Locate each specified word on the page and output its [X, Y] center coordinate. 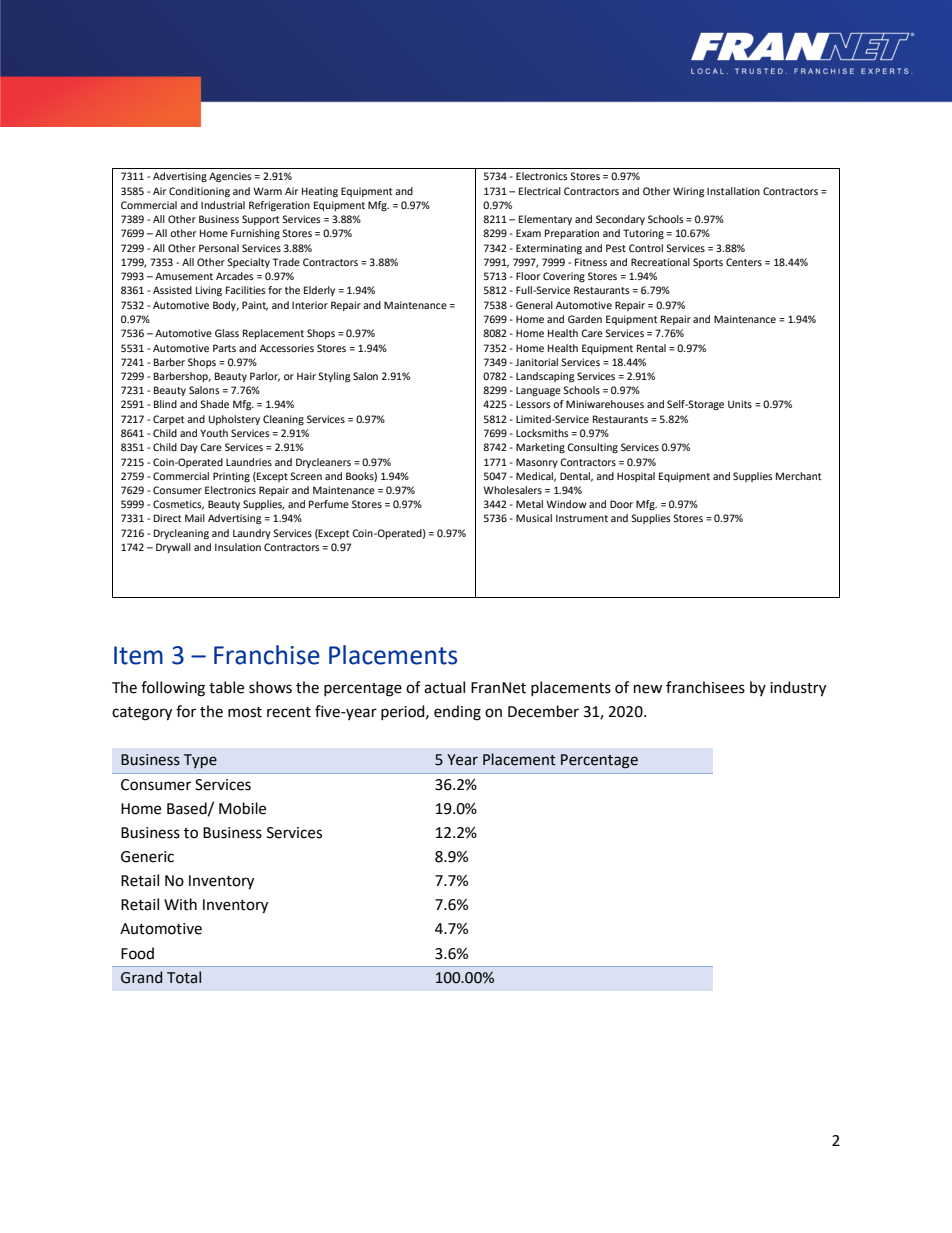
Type [200, 761]
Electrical [540, 191]
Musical [534, 518]
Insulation [238, 547]
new [648, 689]
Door [621, 504]
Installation [733, 191]
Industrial [223, 205]
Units [740, 404]
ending [457, 713]
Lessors [533, 404]
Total [184, 977]
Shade [214, 404]
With [180, 904]
